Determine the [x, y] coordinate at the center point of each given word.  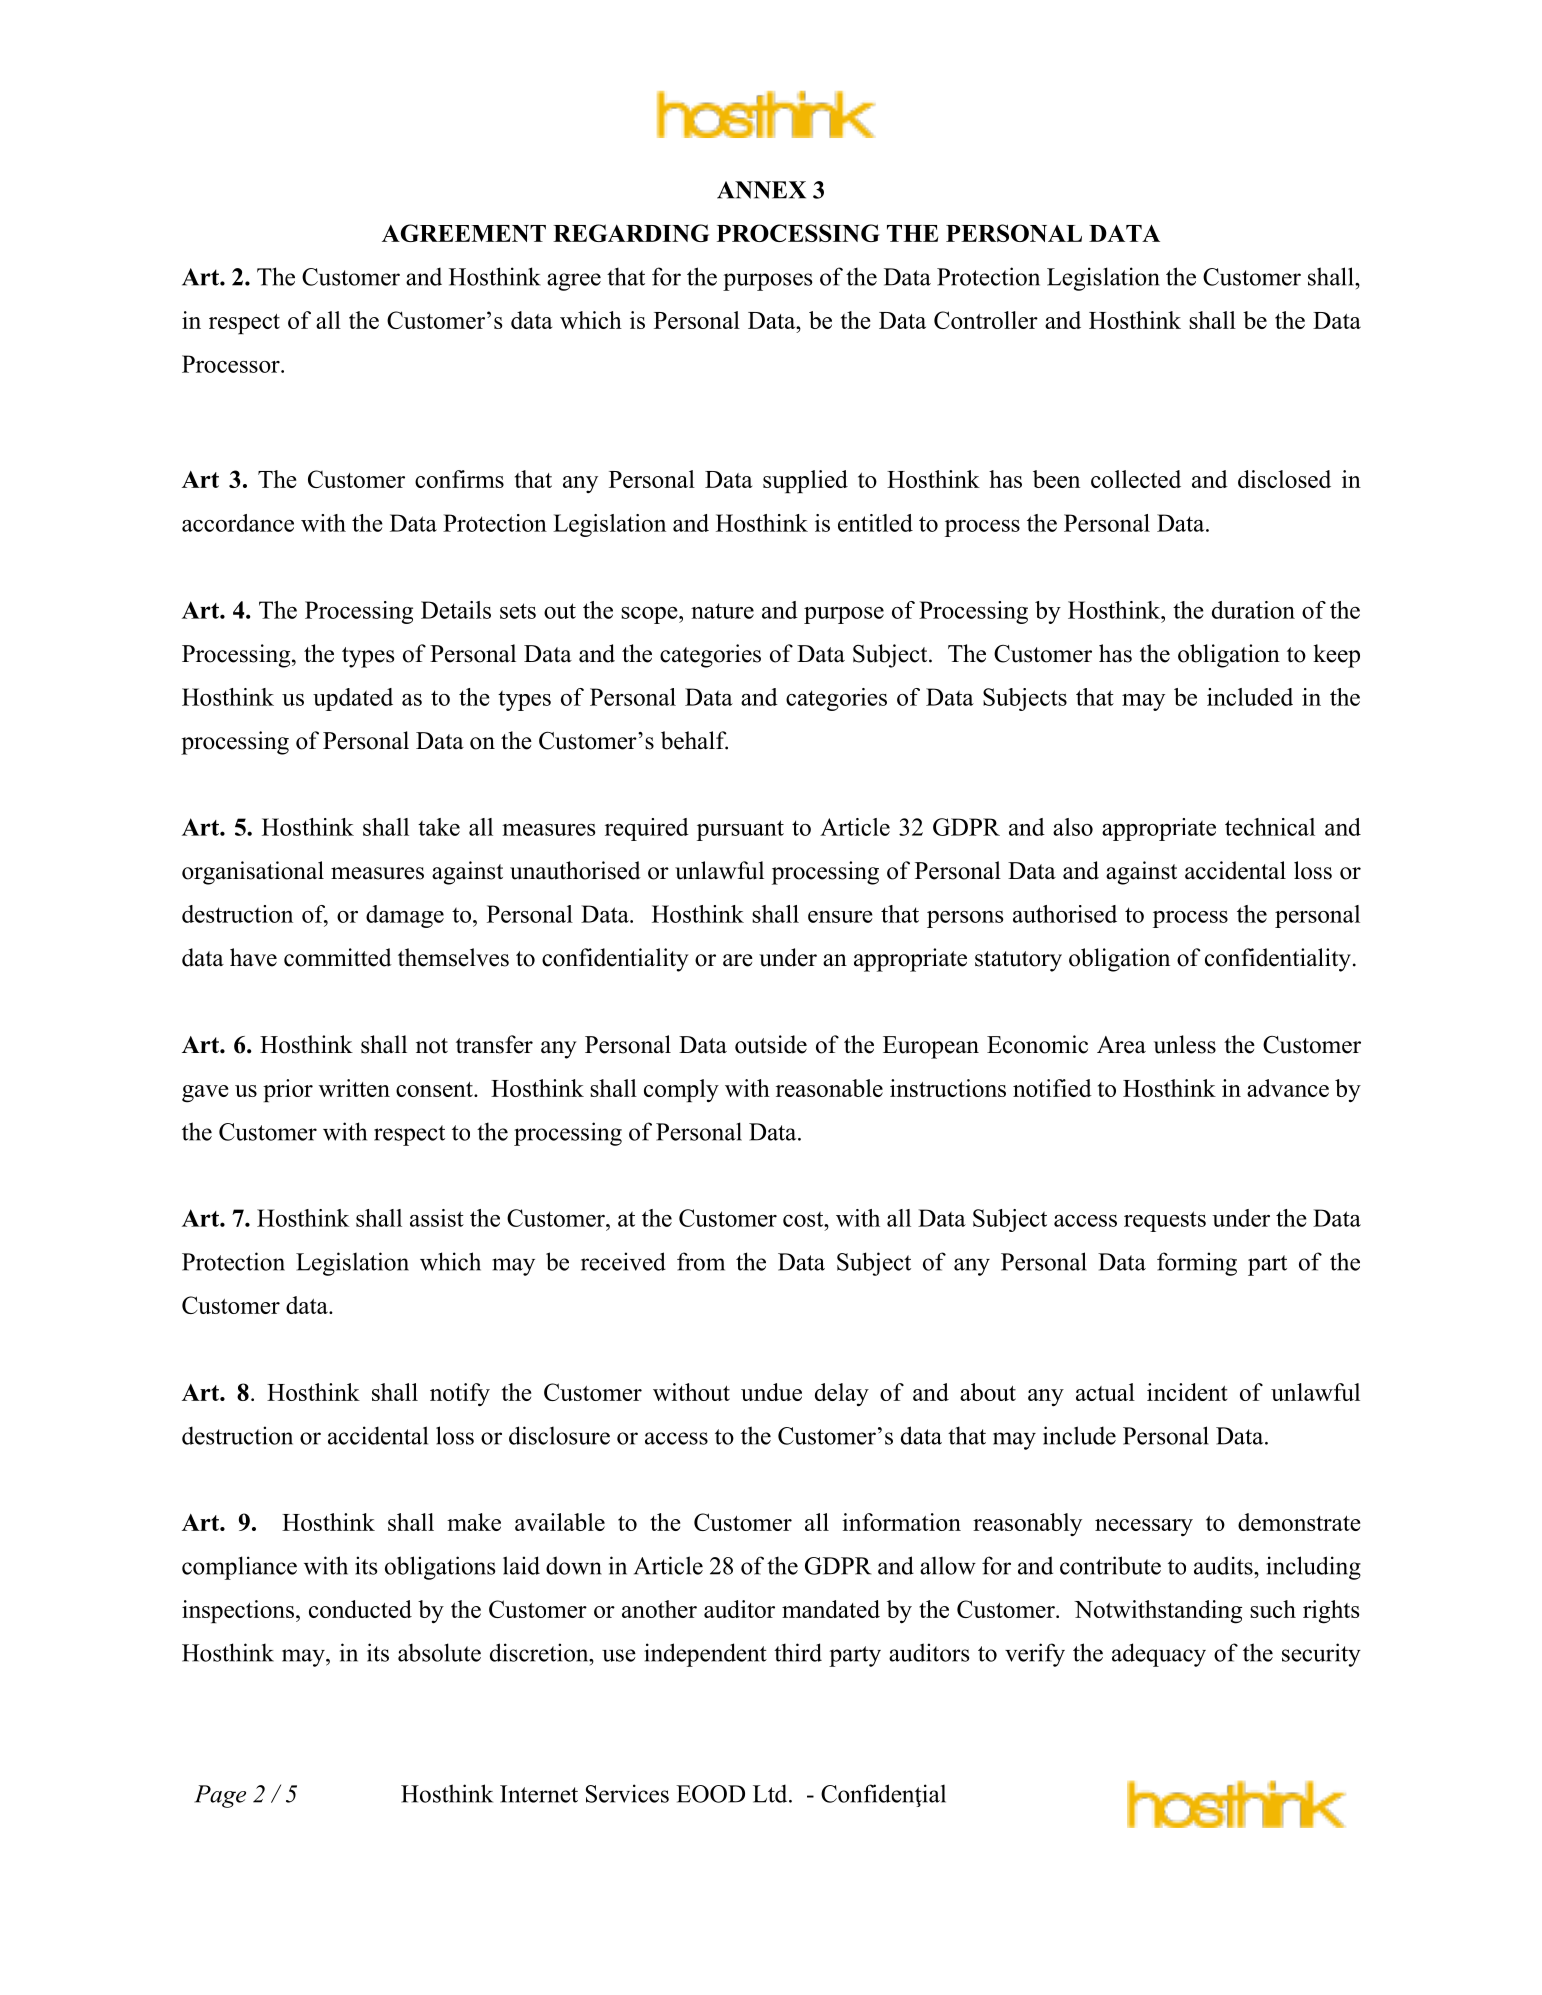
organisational [253, 873]
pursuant [740, 830]
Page [220, 1796]
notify [460, 1394]
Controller [986, 320]
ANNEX [761, 190]
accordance [238, 523]
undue [771, 1392]
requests [1165, 1221]
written [354, 1088]
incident [1187, 1392]
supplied [805, 481]
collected [1136, 479]
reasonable [829, 1088]
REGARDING [631, 233]
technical [1270, 827]
